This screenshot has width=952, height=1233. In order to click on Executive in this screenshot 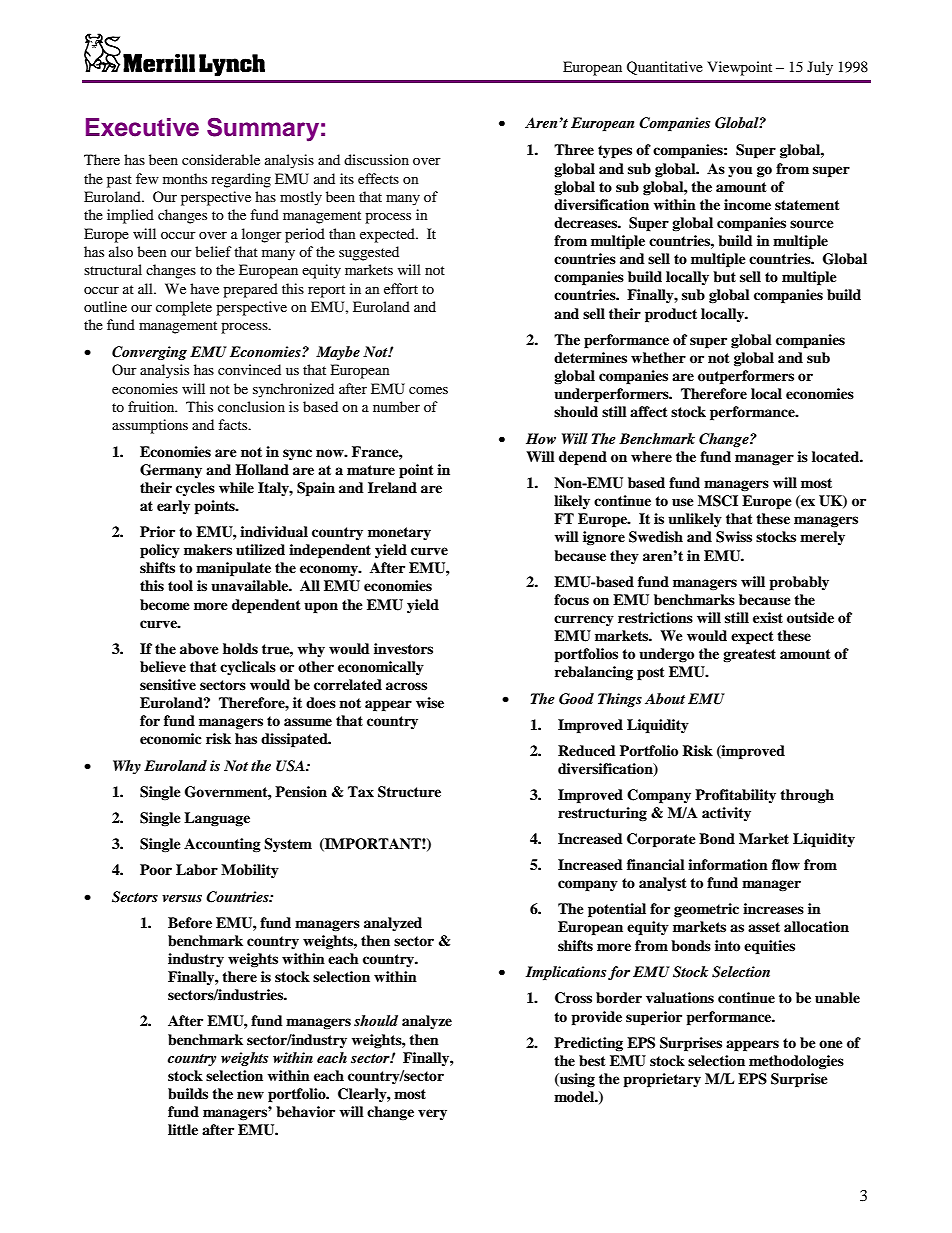, I will do `click(142, 127)`.
